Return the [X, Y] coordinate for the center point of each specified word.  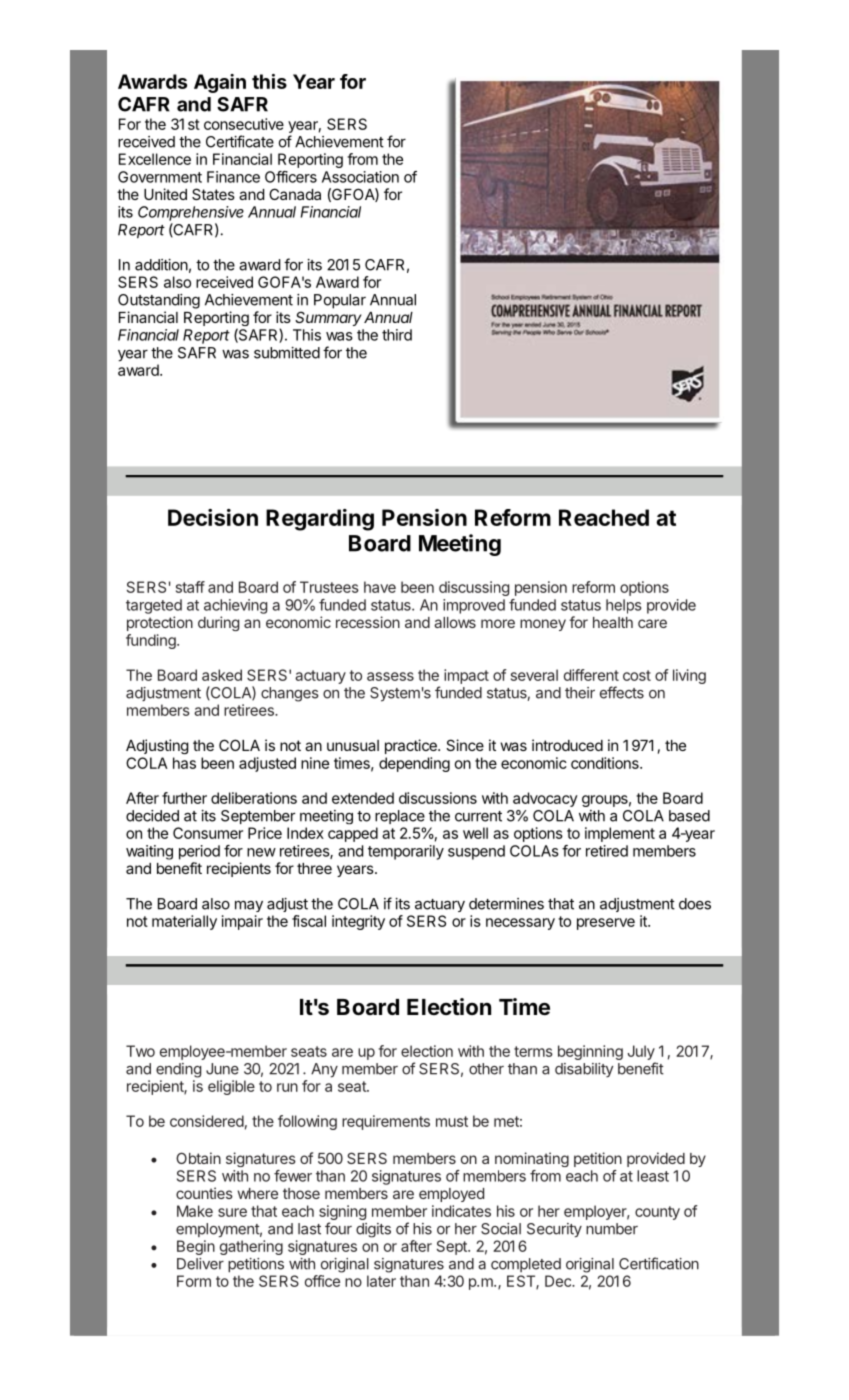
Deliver [200, 1264]
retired [607, 851]
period [199, 852]
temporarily [406, 852]
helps [624, 606]
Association [360, 177]
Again [220, 83]
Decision [213, 517]
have [380, 587]
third [397, 335]
